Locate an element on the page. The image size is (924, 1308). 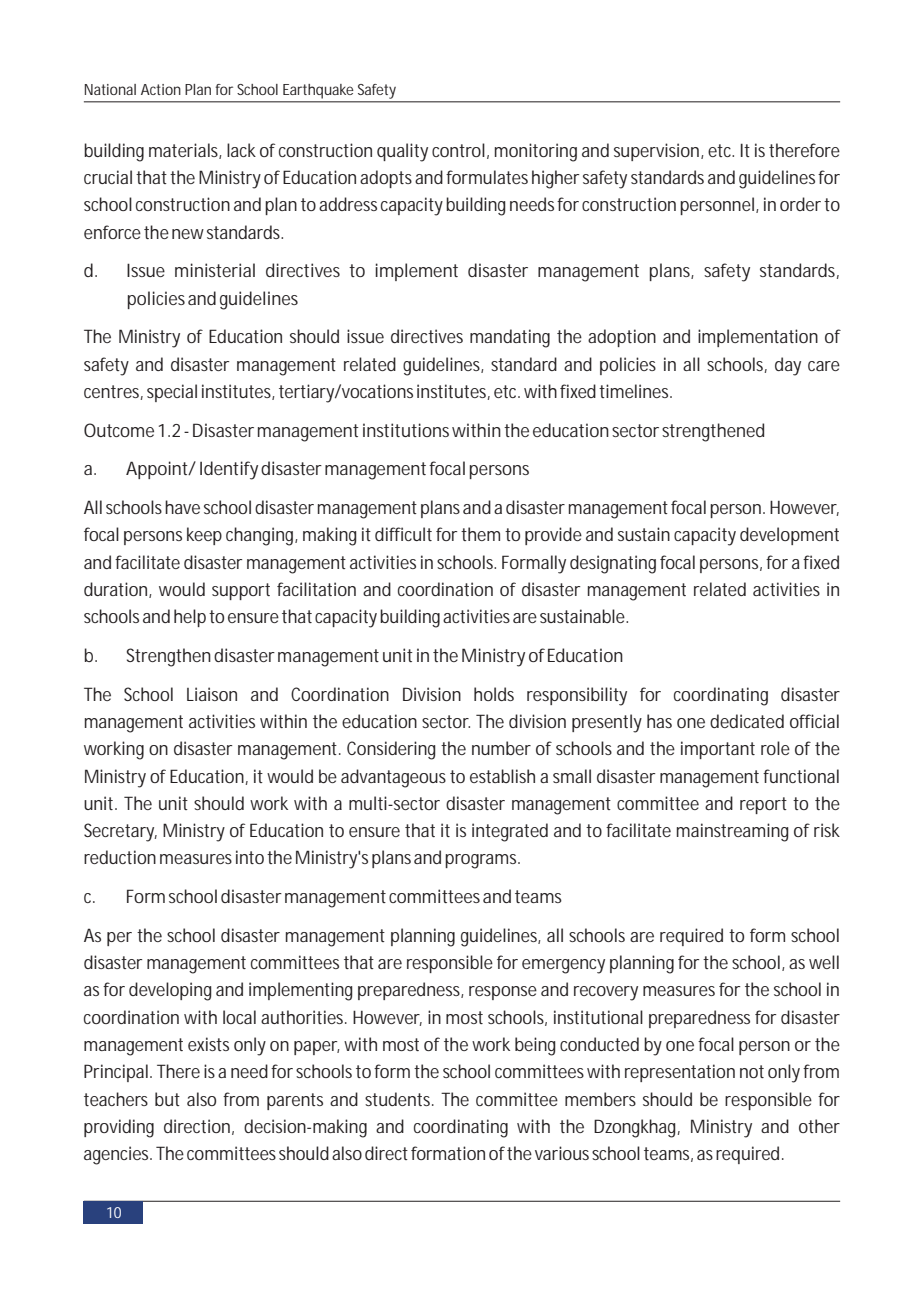
supervision is located at coordinates (658, 152).
